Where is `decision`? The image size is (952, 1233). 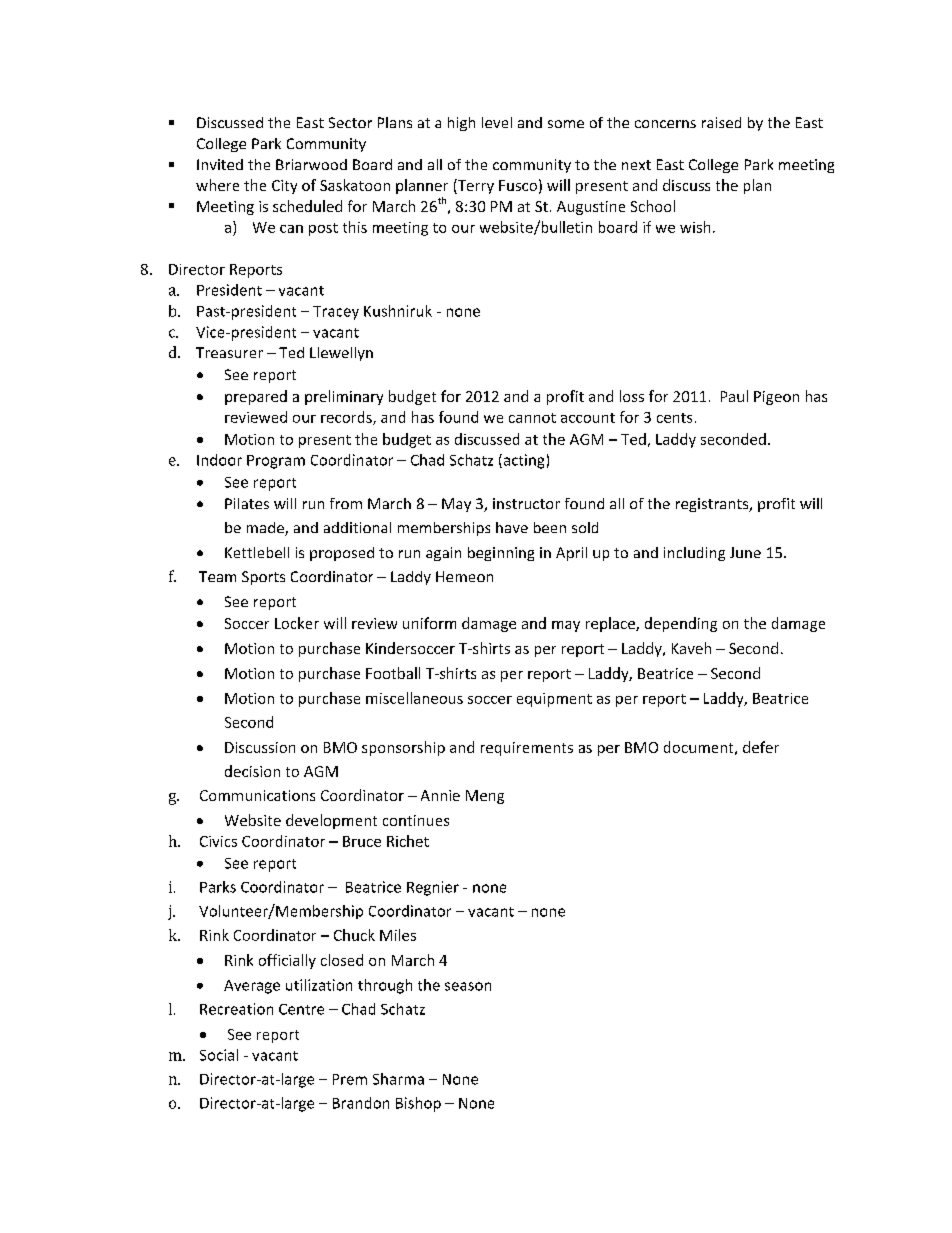
decision is located at coordinates (252, 771).
